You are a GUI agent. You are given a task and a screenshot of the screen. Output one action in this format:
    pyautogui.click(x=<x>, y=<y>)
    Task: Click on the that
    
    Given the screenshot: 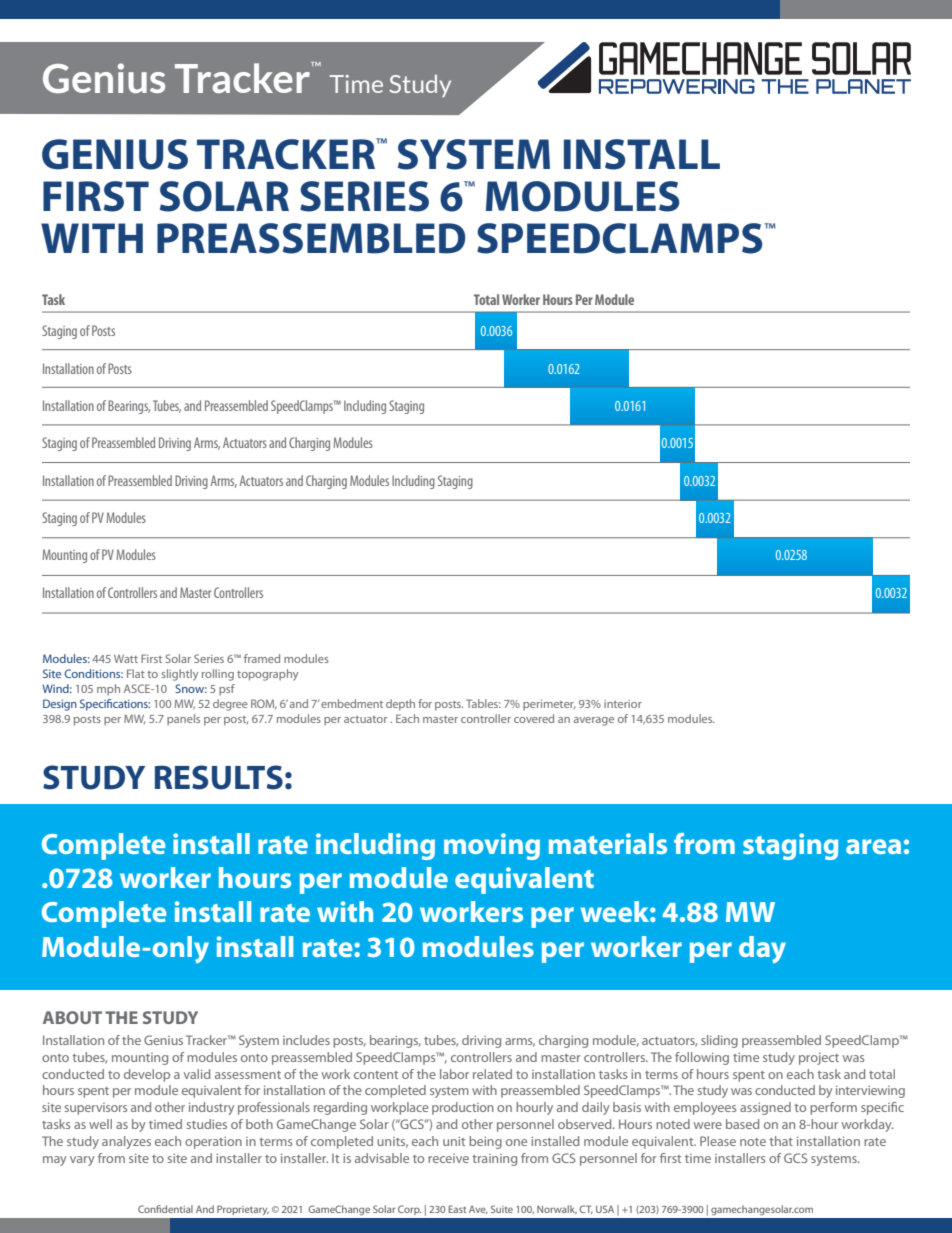 What is the action you would take?
    pyautogui.click(x=781, y=1141)
